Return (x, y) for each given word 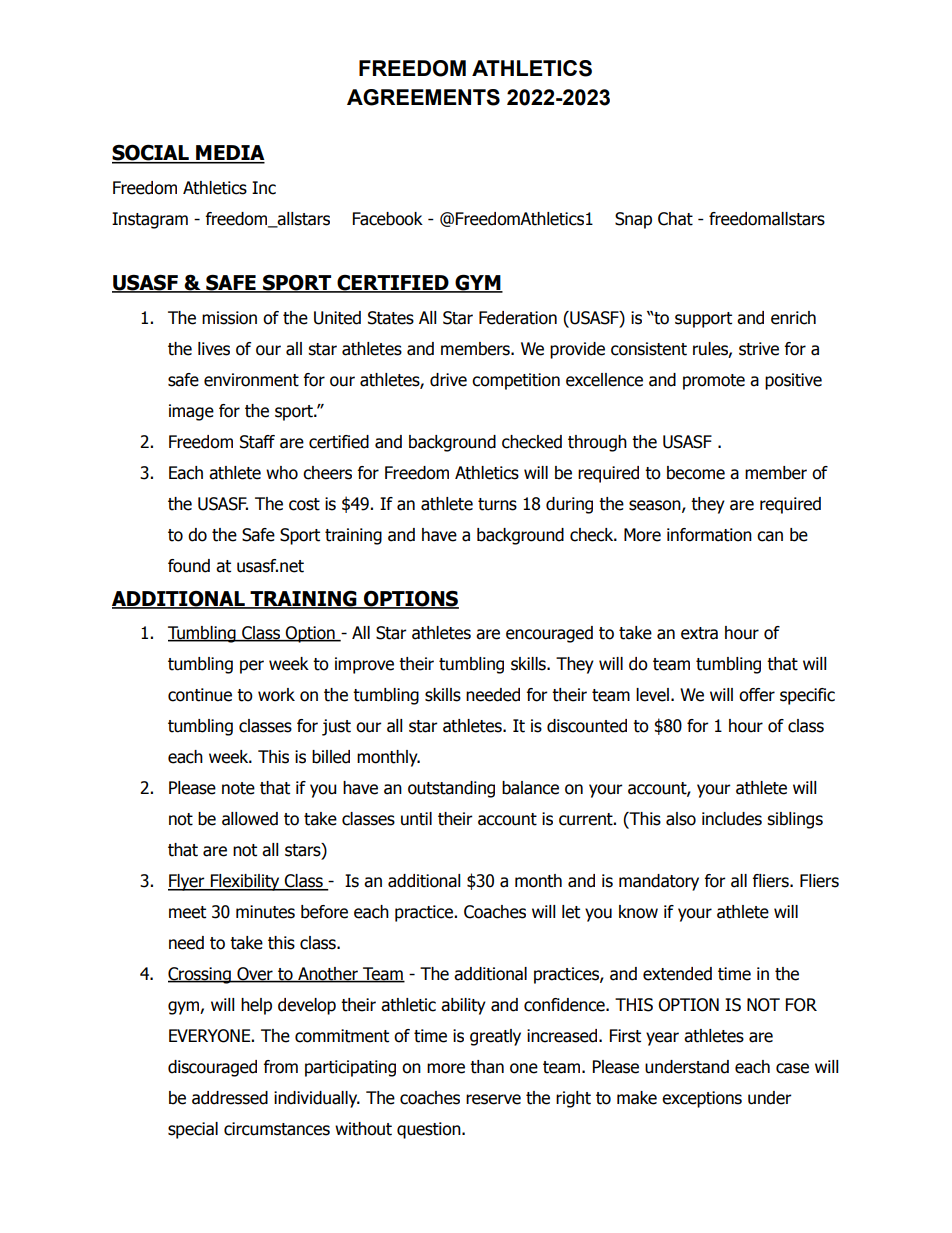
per (252, 667)
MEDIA (229, 154)
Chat (675, 219)
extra (699, 633)
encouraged (549, 634)
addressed (230, 1098)
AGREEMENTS (423, 97)
